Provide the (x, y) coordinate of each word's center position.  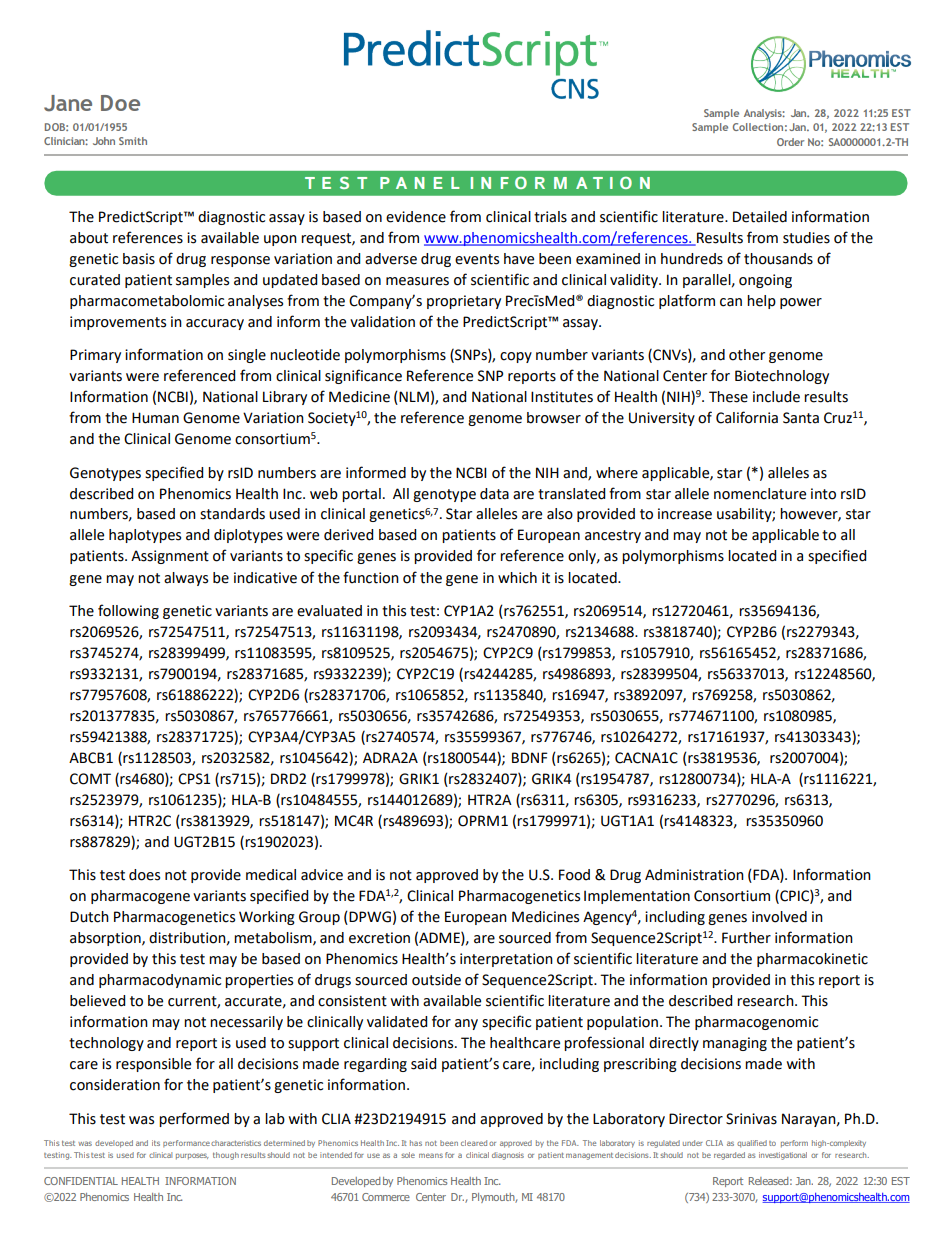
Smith (133, 141)
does (144, 875)
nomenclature (760, 494)
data (494, 494)
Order (790, 142)
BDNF (530, 757)
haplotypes (145, 536)
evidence (416, 217)
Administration (694, 875)
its (156, 1143)
